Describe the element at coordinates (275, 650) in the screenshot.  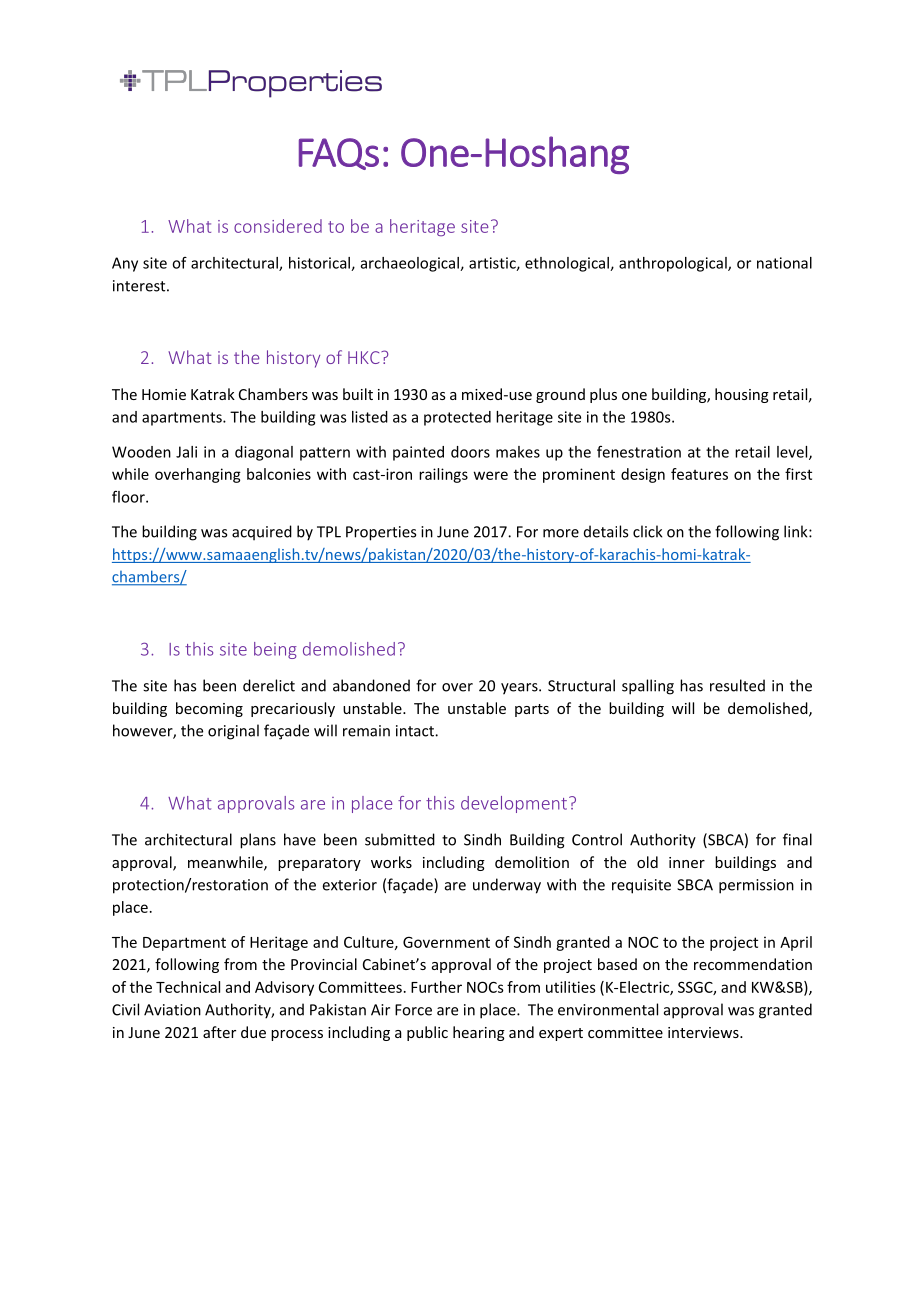
I see `being` at that location.
